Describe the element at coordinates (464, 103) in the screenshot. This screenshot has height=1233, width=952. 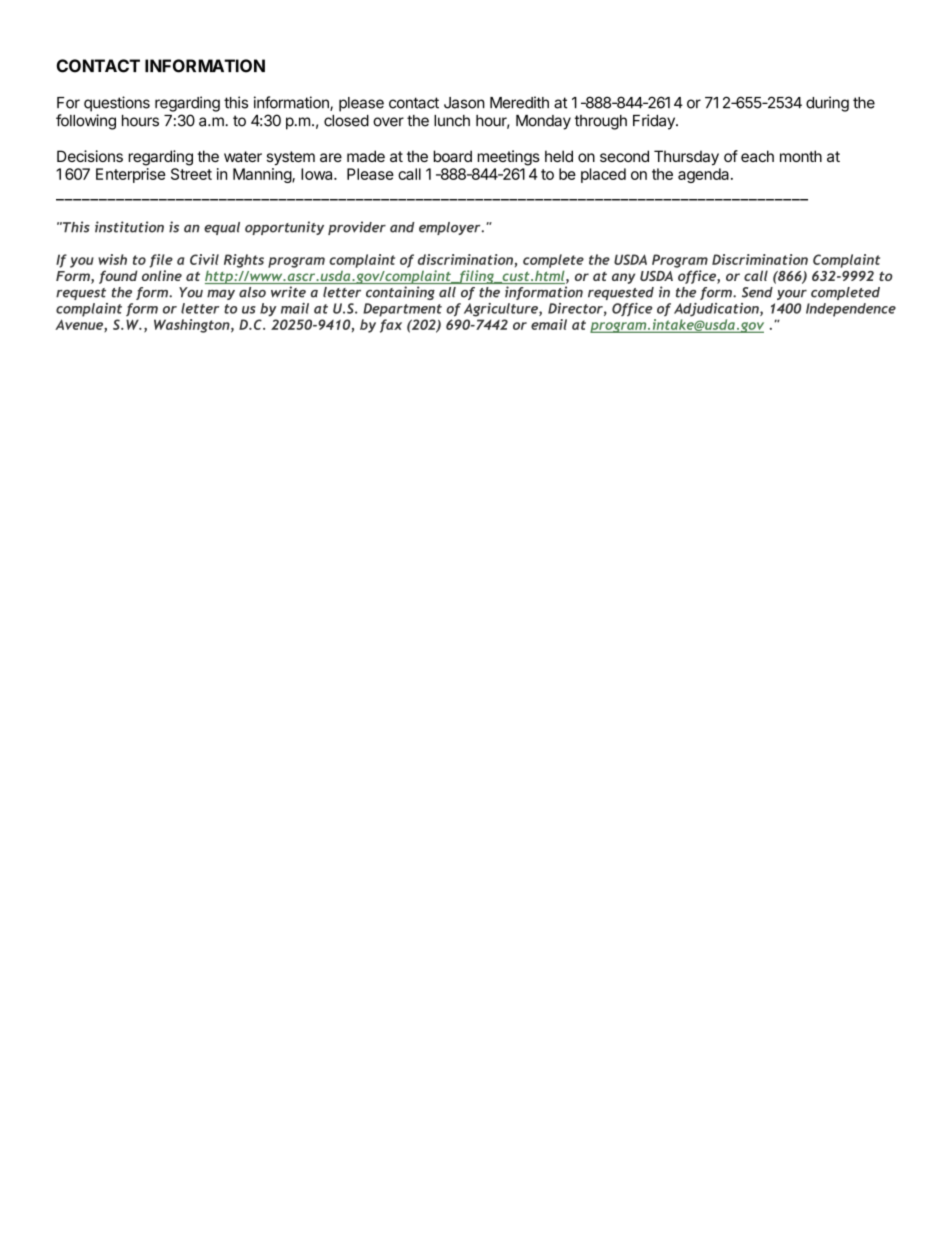
I see `Jason` at that location.
